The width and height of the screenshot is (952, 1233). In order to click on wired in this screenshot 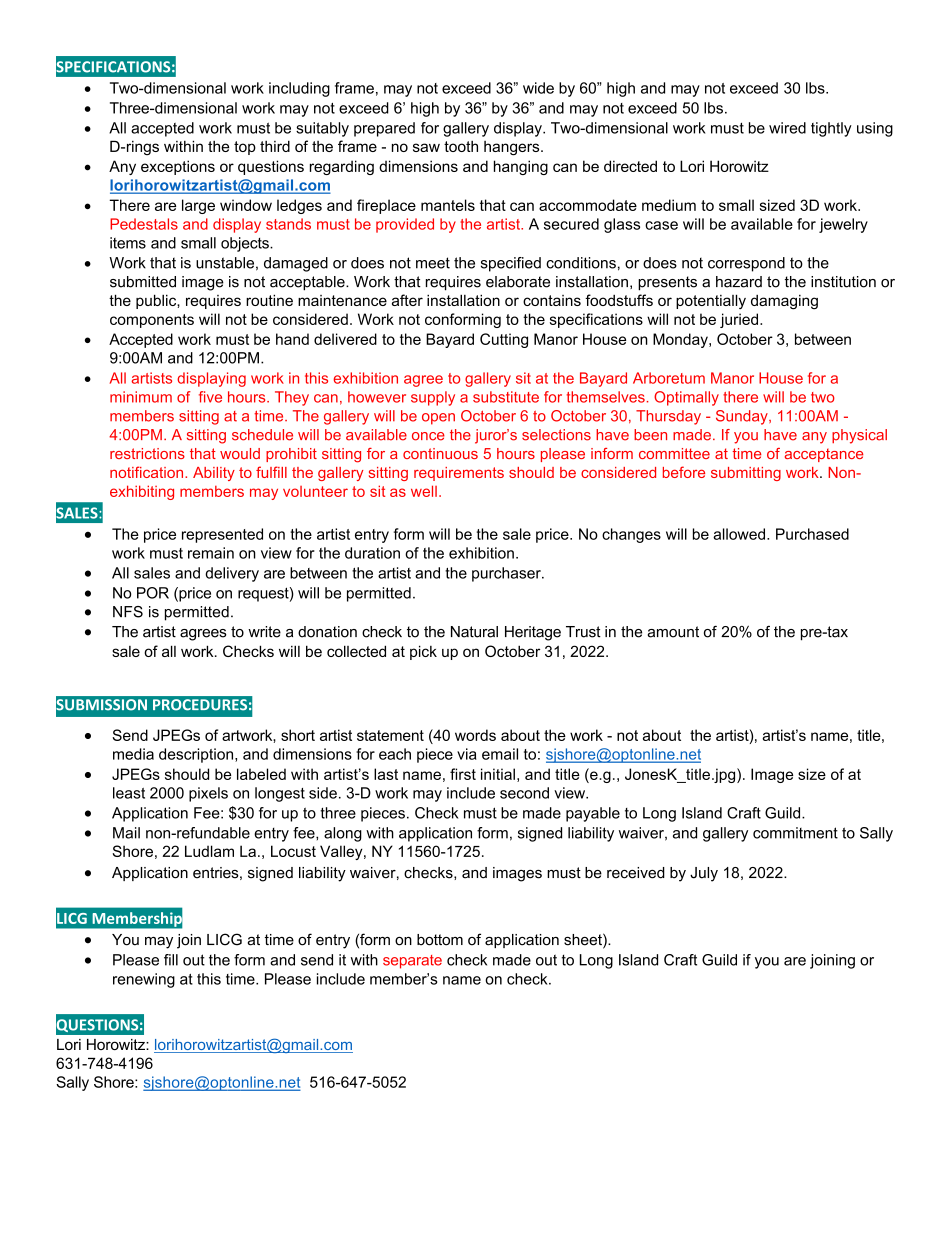, I will do `click(787, 128)`.
